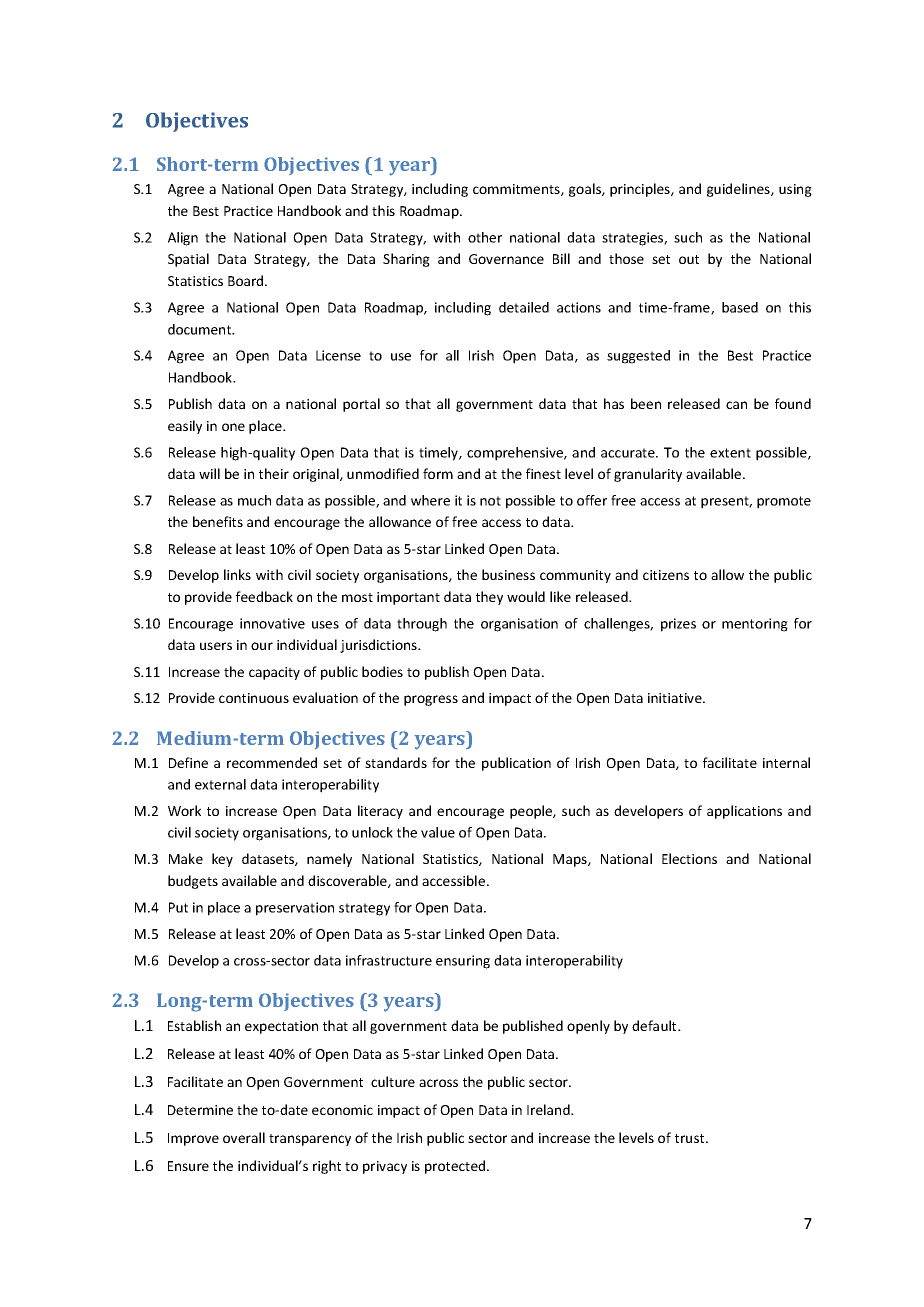 This document has height=1307, width=924. Describe the element at coordinates (485, 237) in the document. I see `other` at that location.
